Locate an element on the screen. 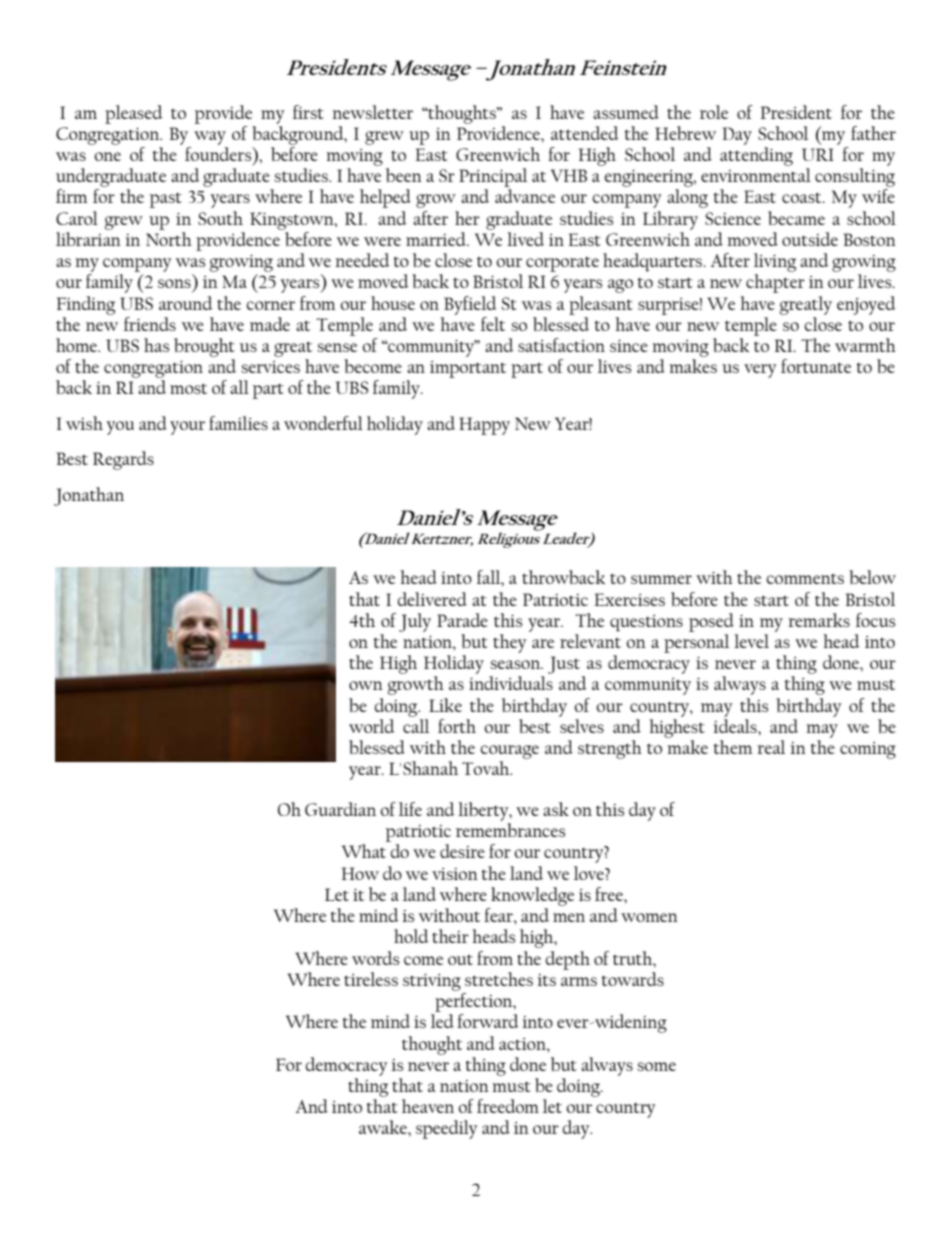 The width and height of the screenshot is (952, 1233). Happy is located at coordinates (484, 426).
